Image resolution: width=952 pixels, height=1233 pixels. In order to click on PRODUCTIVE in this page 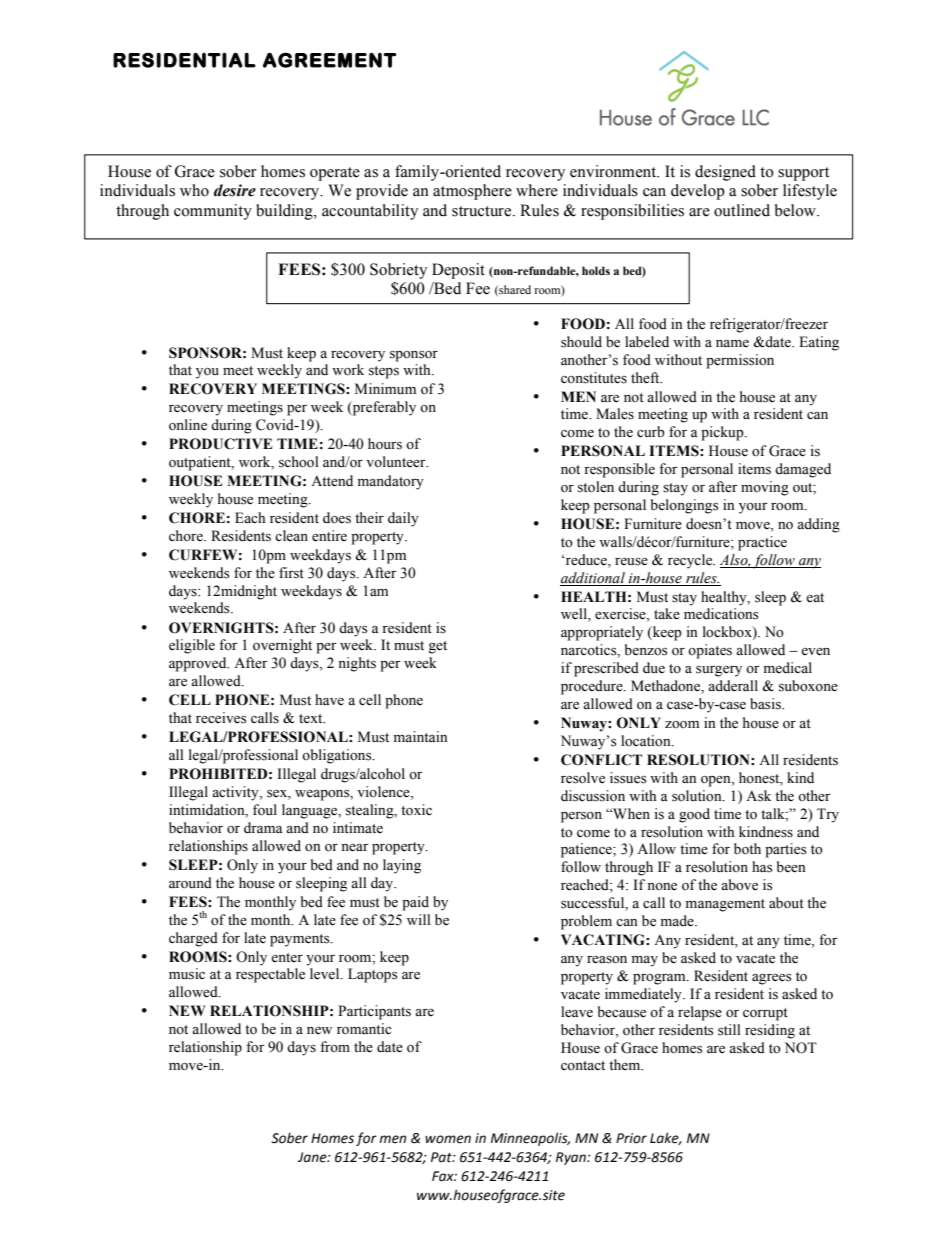, I will do `click(220, 444)`.
